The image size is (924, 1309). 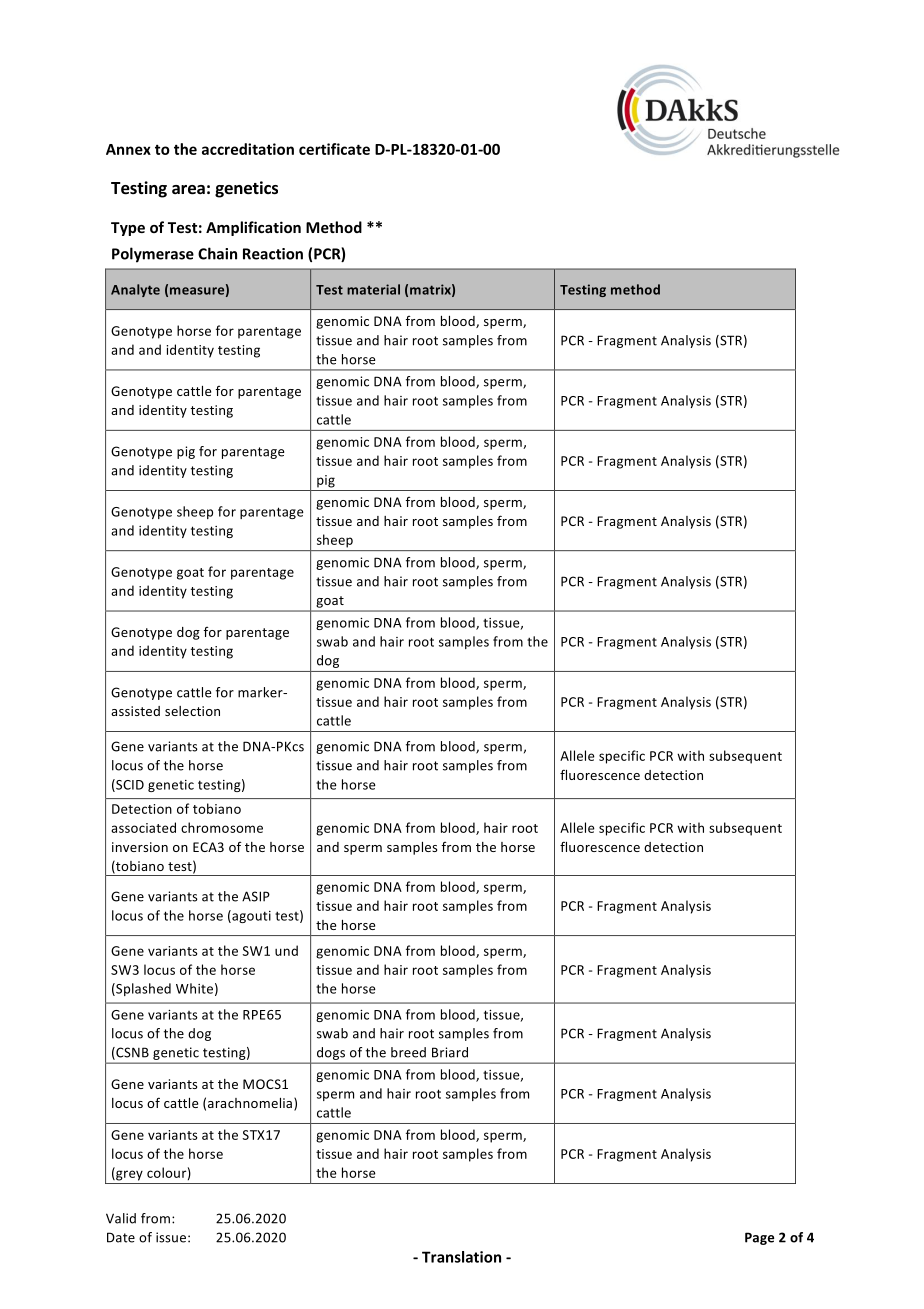 What do you see at coordinates (334, 149) in the screenshot?
I see `certificate` at bounding box center [334, 149].
